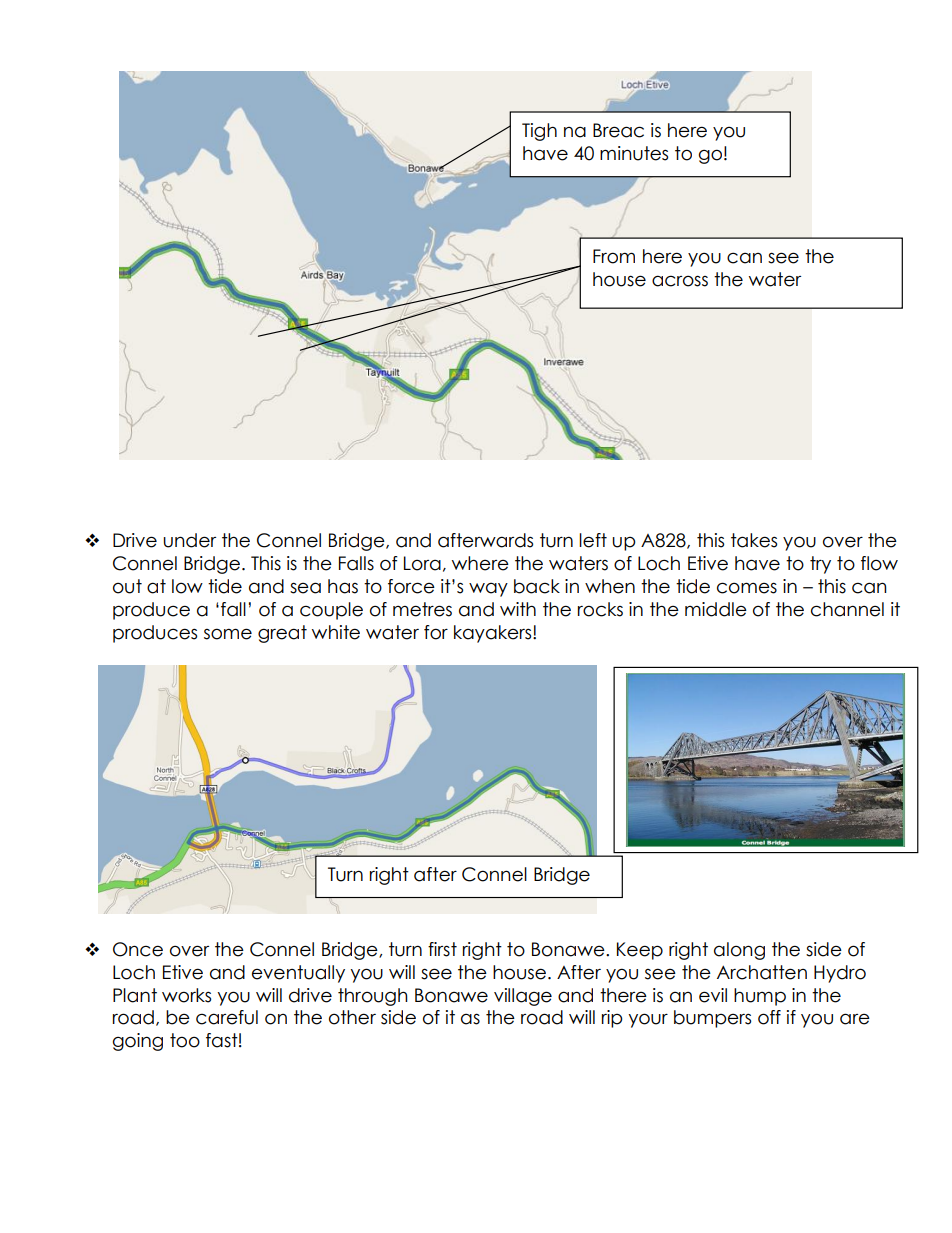 This page has width=952, height=1233. Describe the element at coordinates (680, 281) in the page. I see `across` at that location.
